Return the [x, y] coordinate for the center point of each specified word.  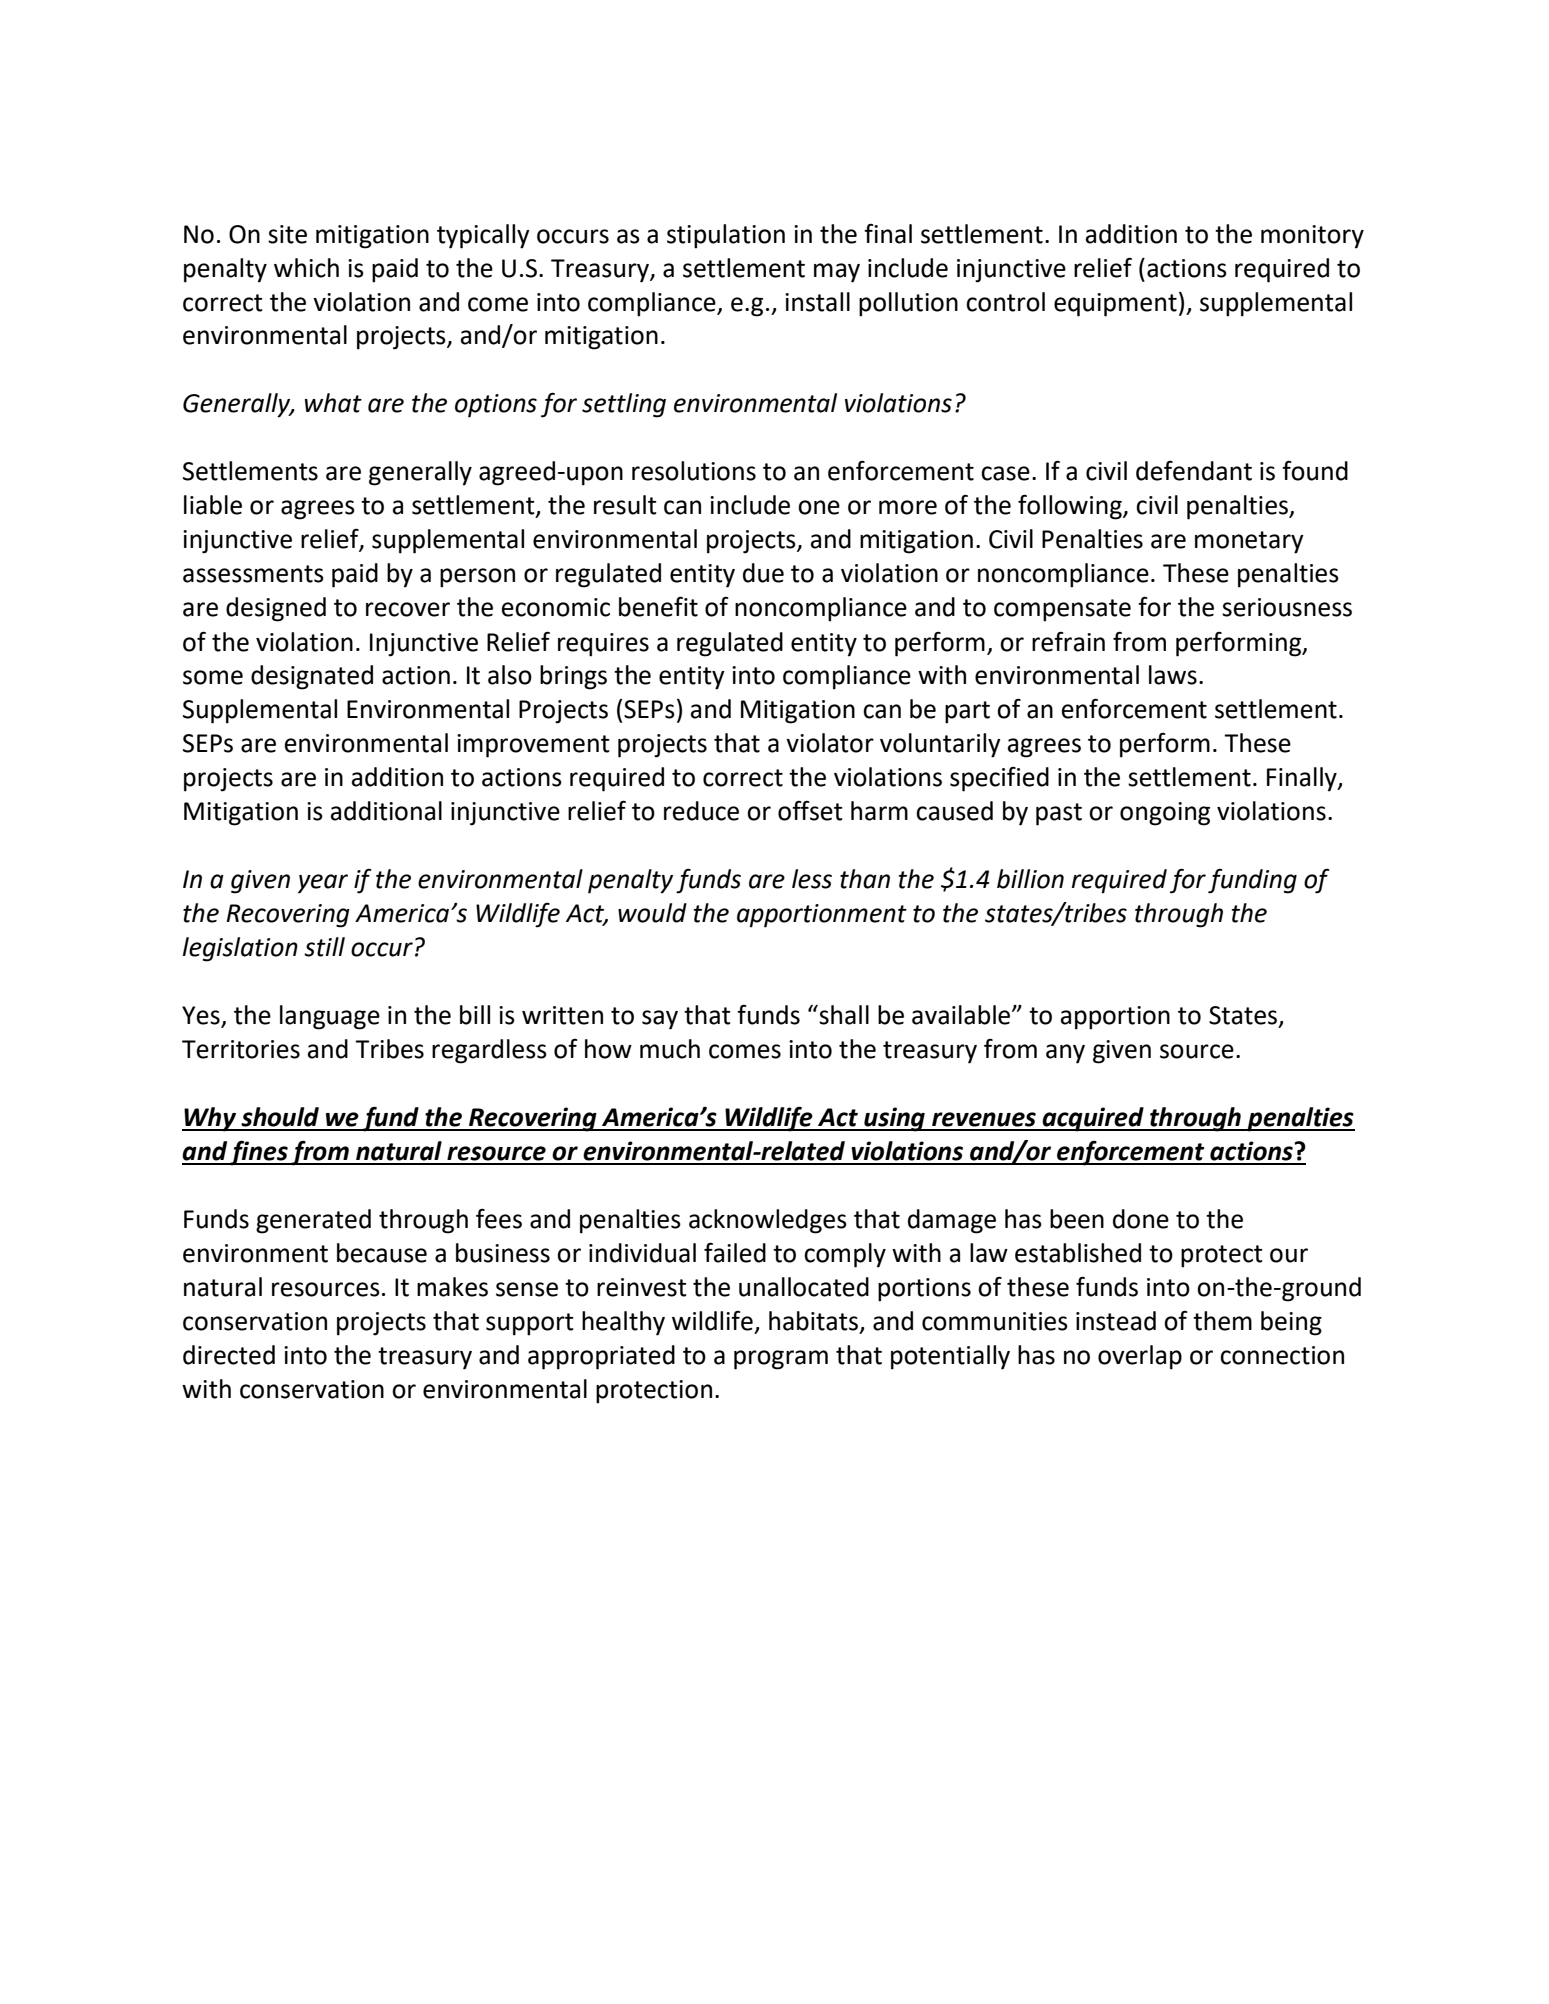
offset [810, 811]
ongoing [1165, 814]
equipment [1115, 305]
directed [229, 1355]
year [323, 884]
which [306, 268]
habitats [813, 1321]
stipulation [726, 236]
